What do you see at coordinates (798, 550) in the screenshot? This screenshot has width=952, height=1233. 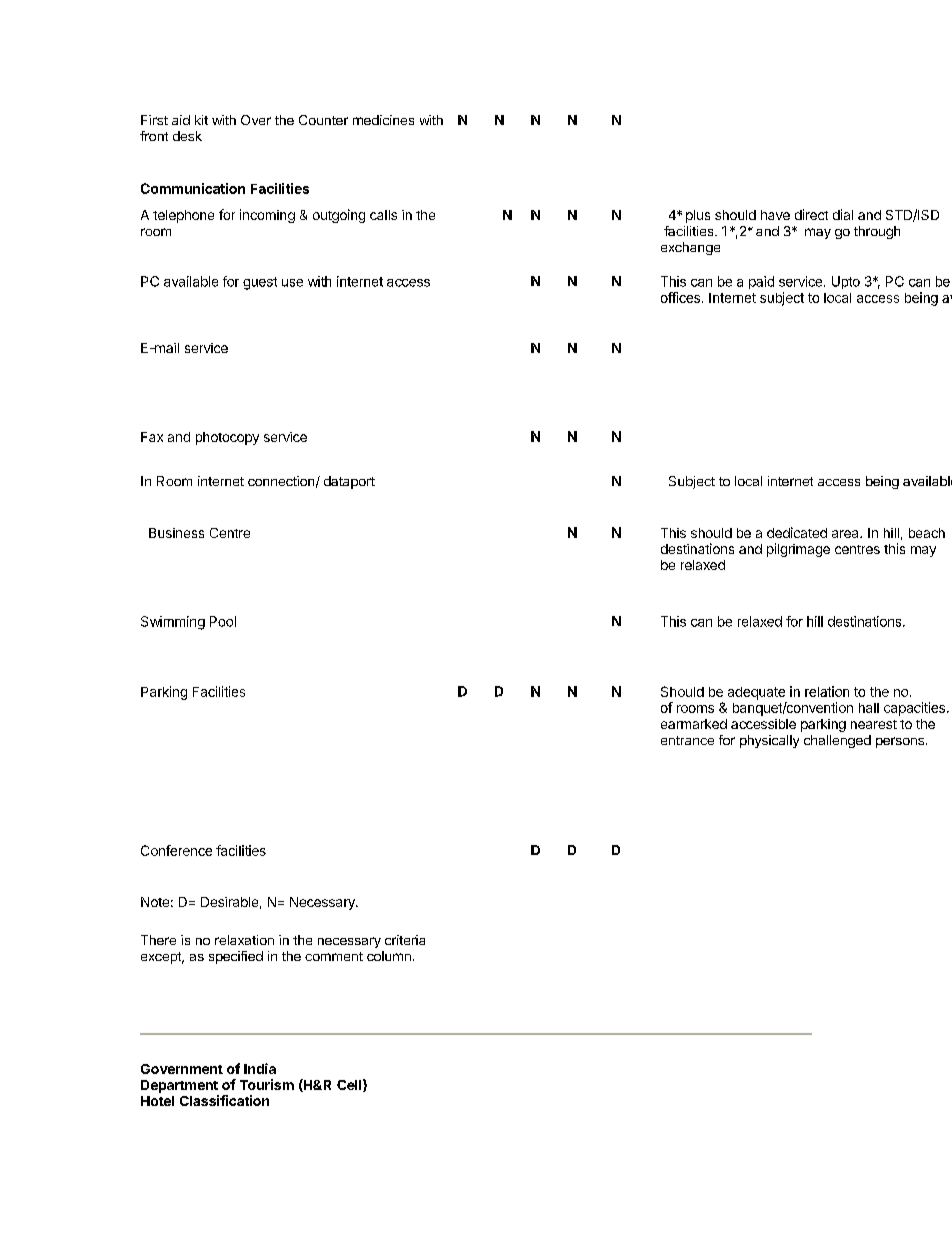 I see `pilgrimage` at bounding box center [798, 550].
